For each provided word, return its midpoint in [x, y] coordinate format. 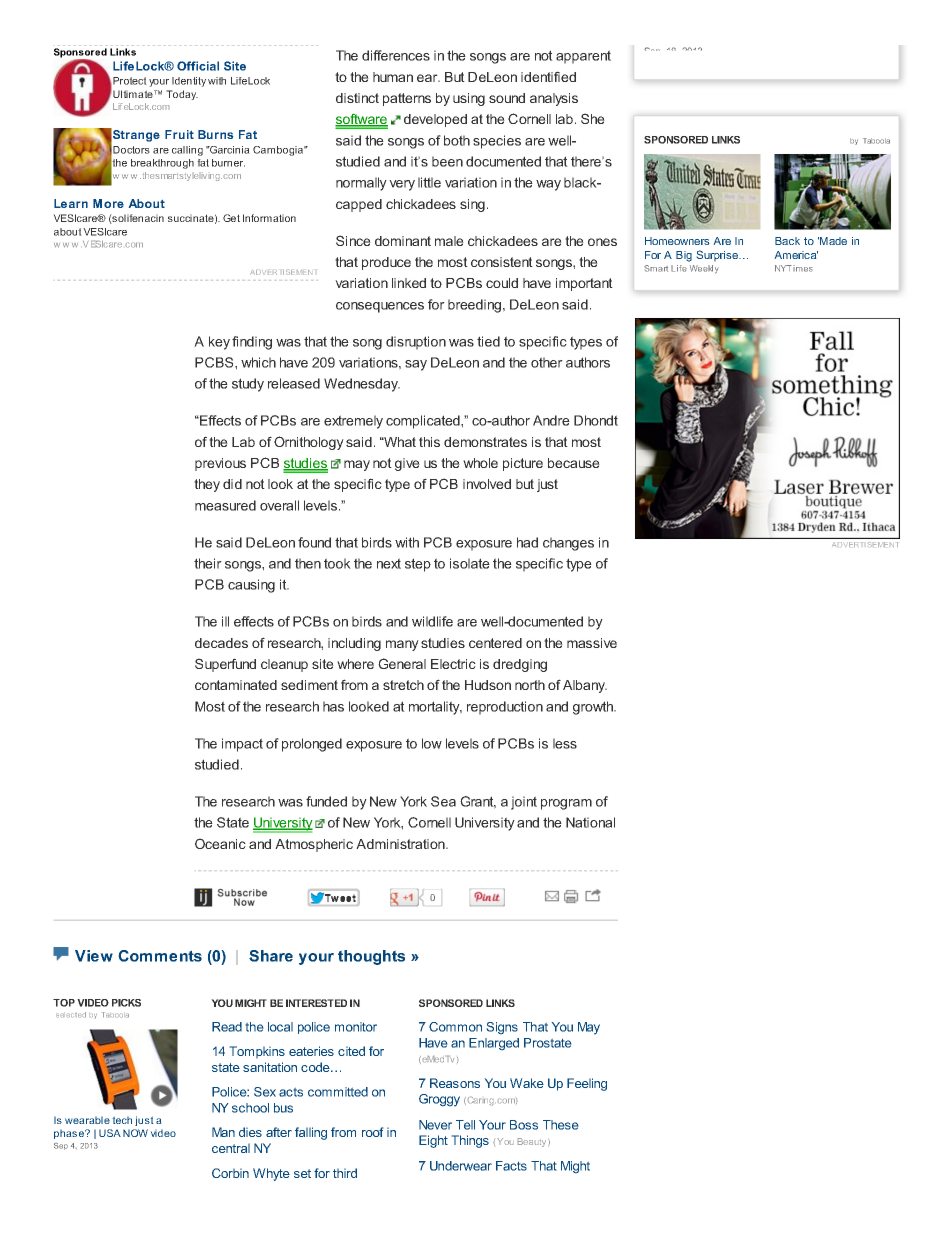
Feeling [587, 1084]
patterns [407, 99]
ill [225, 621]
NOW [135, 1133]
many [402, 645]
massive [592, 643]
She [593, 118]
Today [182, 95]
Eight [433, 1141]
